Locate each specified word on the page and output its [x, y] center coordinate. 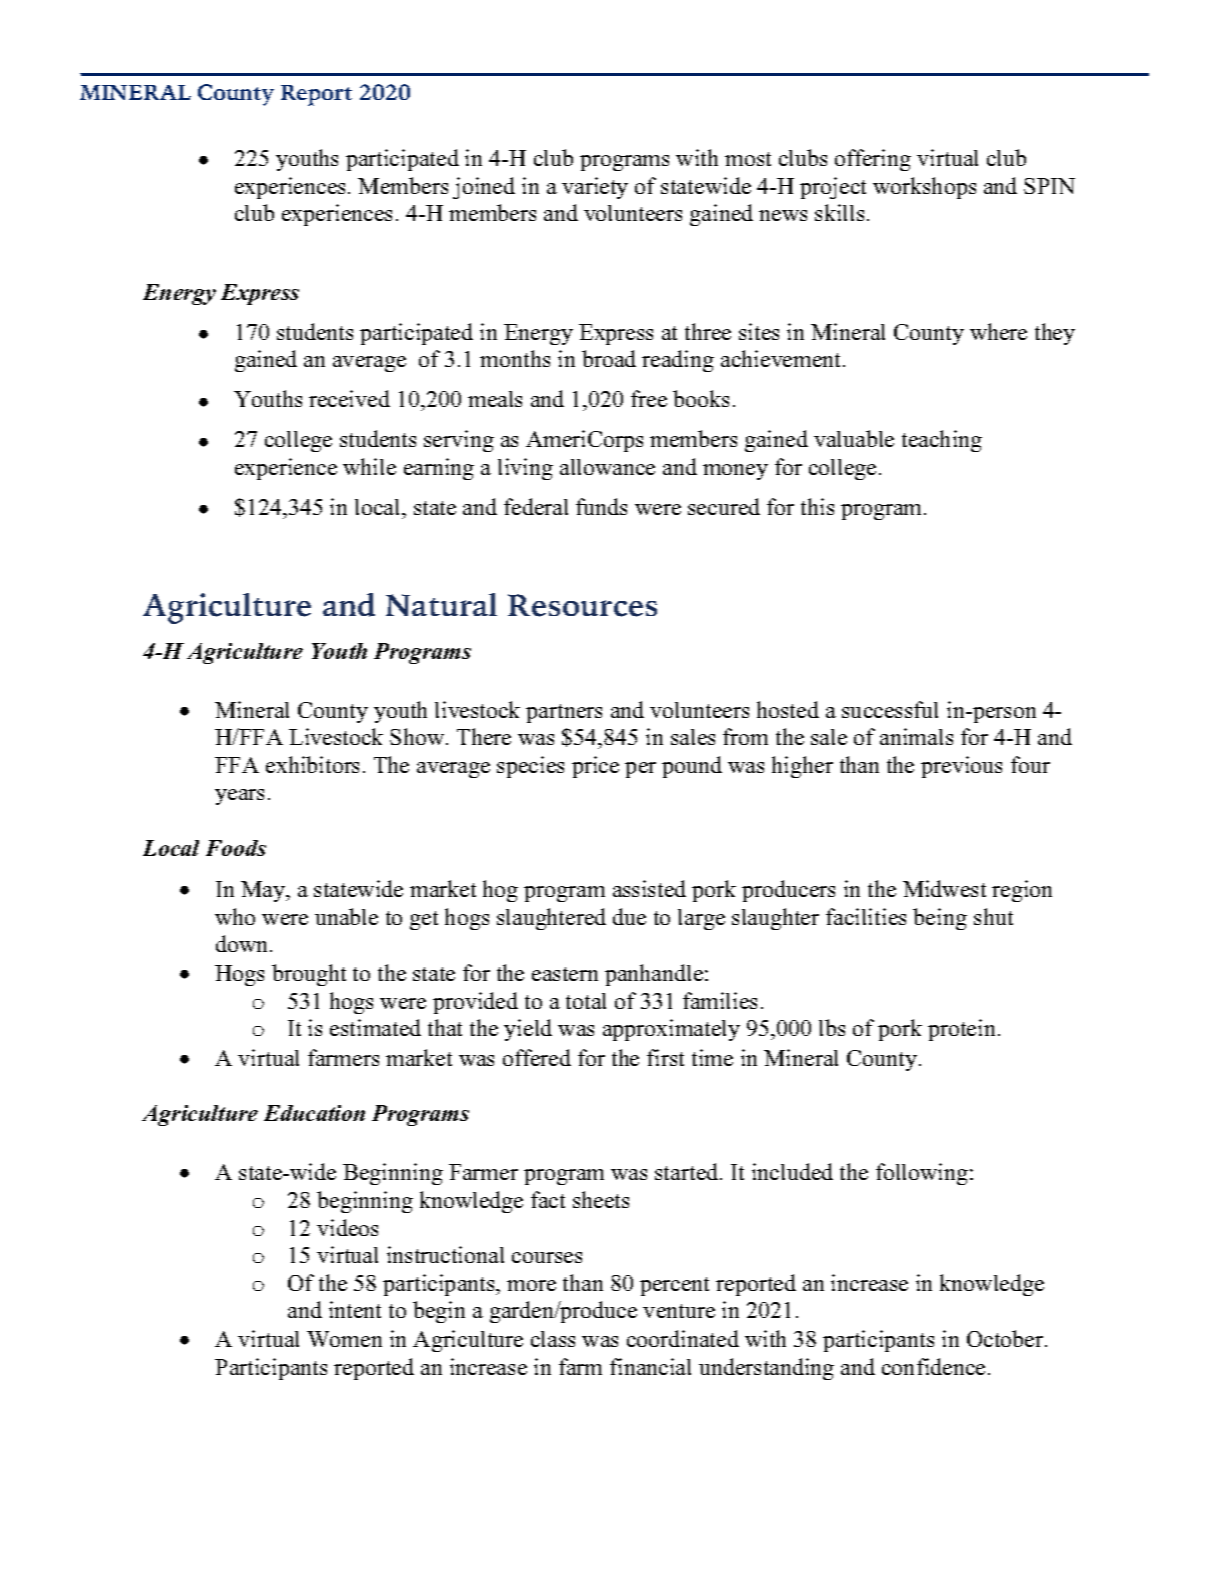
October [1006, 1338]
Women [344, 1339]
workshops [924, 188]
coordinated [683, 1338]
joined [484, 188]
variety [595, 188]
